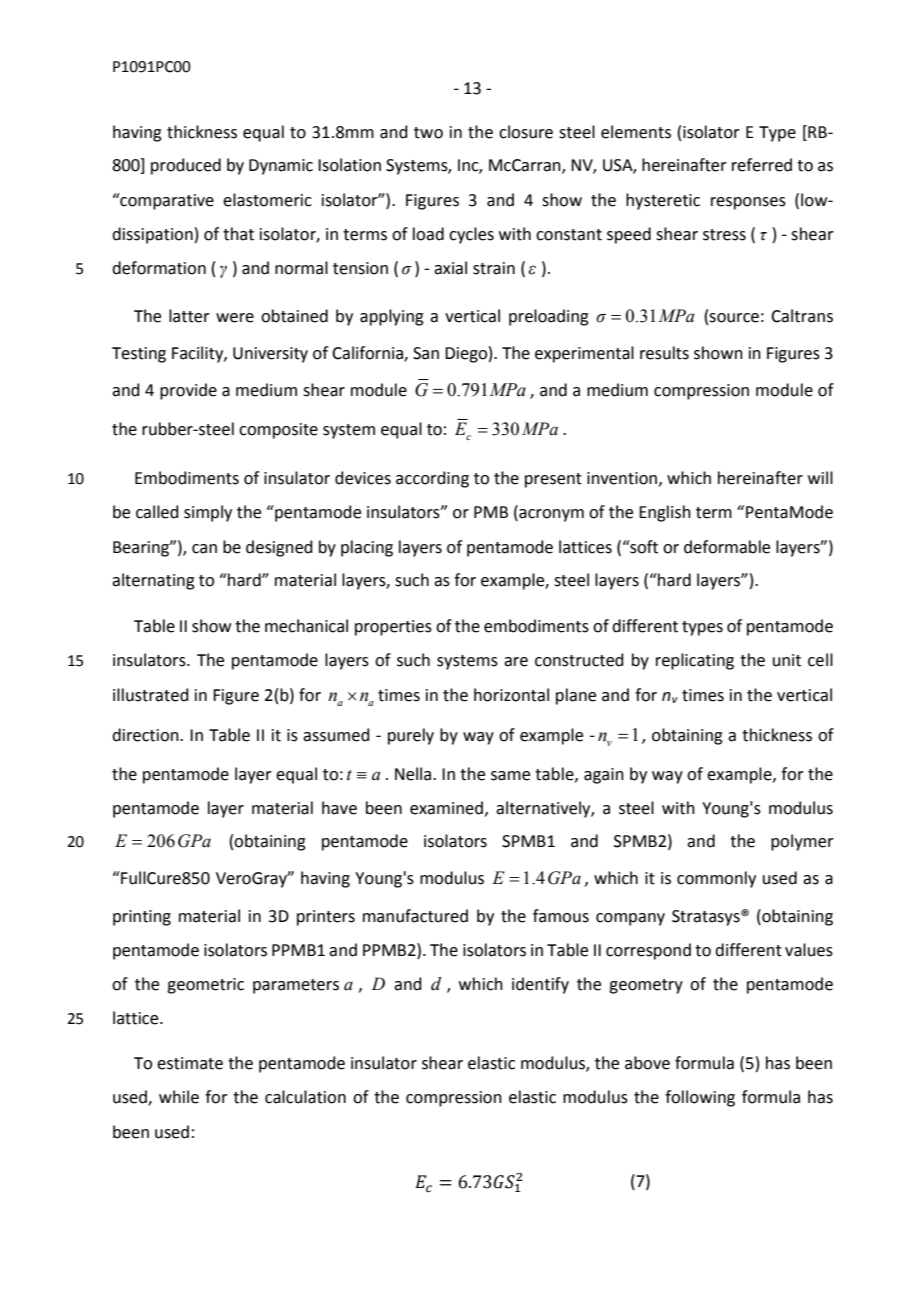 The height and width of the image is (1308, 924). What do you see at coordinates (540, 985) in the image?
I see `identify` at bounding box center [540, 985].
